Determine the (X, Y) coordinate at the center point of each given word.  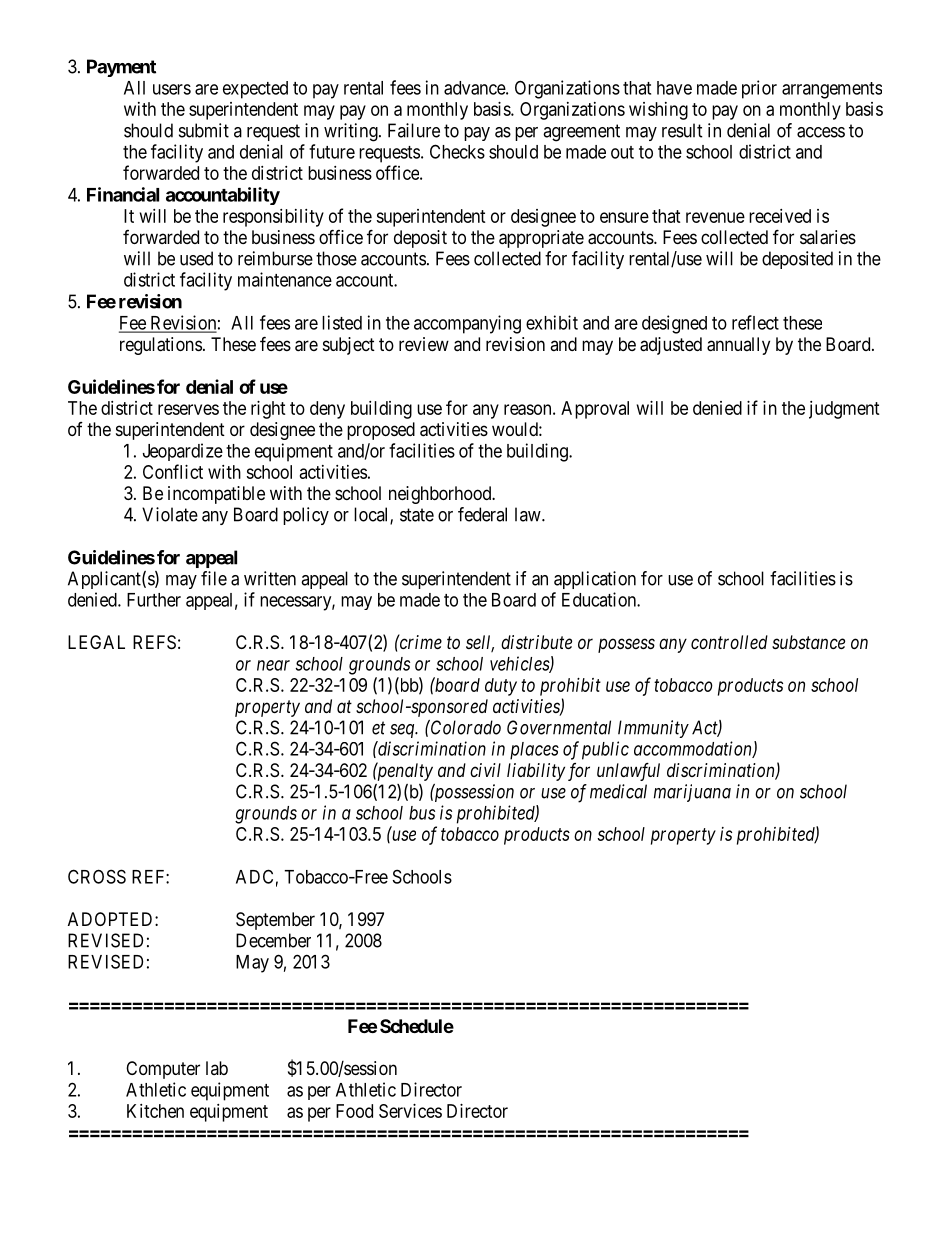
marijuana (692, 793)
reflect (755, 322)
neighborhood (441, 495)
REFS (154, 642)
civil (485, 770)
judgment (844, 410)
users (172, 89)
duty (501, 687)
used (196, 258)
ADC (254, 876)
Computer (163, 1070)
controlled (729, 642)
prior (759, 89)
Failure (414, 130)
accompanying (467, 324)
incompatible (216, 495)
